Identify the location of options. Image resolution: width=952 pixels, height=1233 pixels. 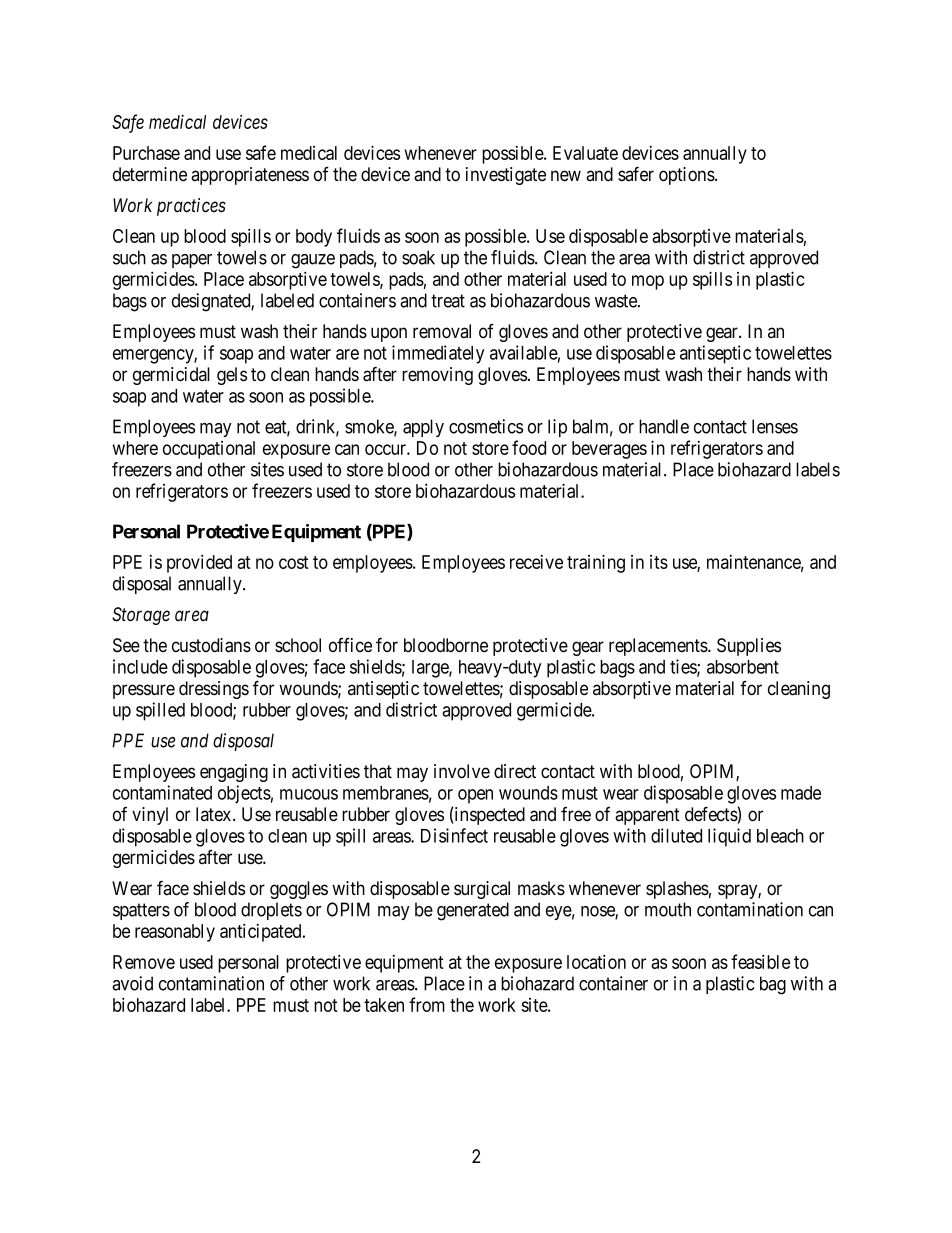
(687, 176).
